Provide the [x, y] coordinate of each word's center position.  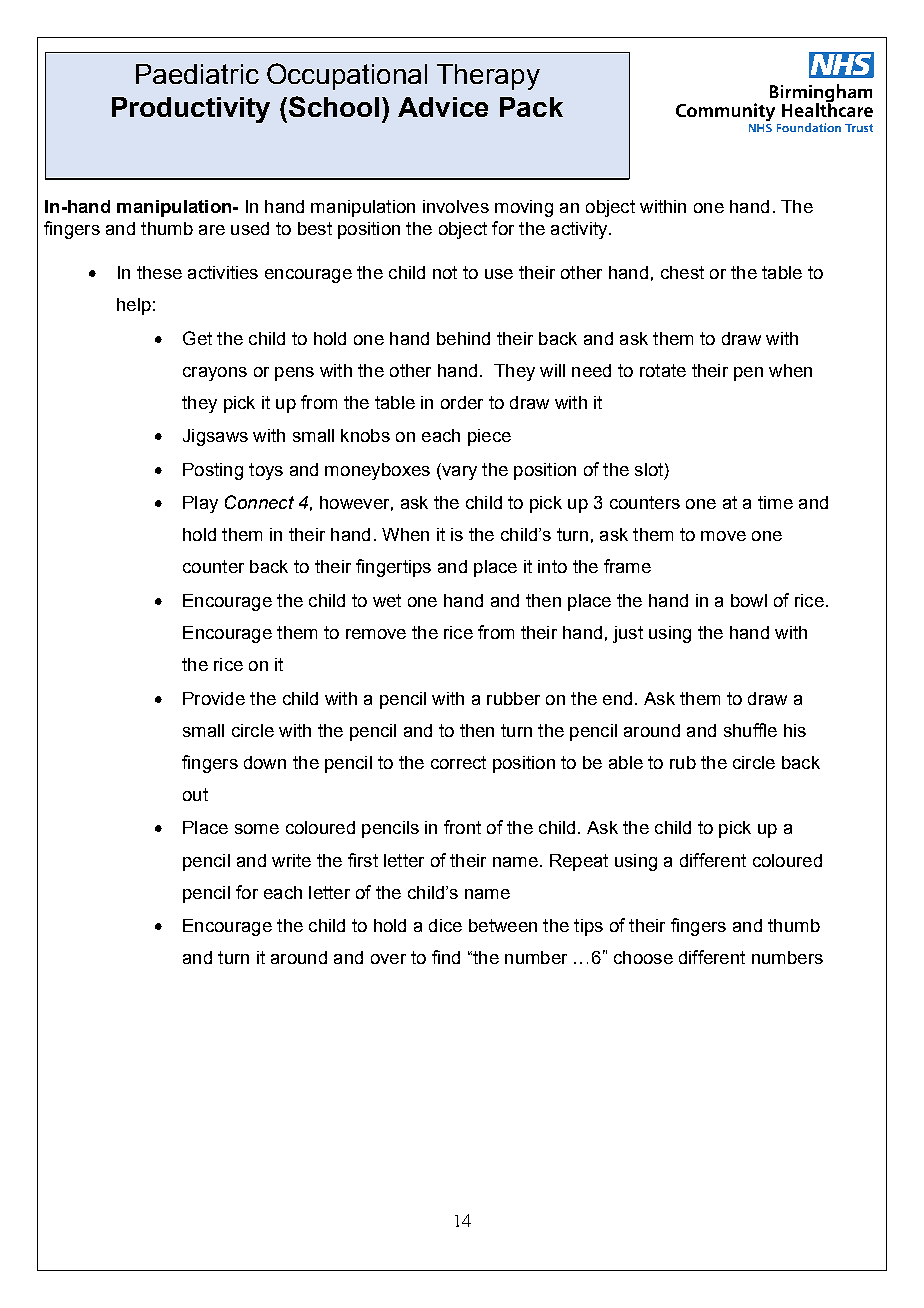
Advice [443, 107]
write [291, 860]
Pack [531, 107]
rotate [663, 370]
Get [197, 338]
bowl [749, 600]
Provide [214, 698]
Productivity [191, 110]
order [462, 402]
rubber [513, 698]
